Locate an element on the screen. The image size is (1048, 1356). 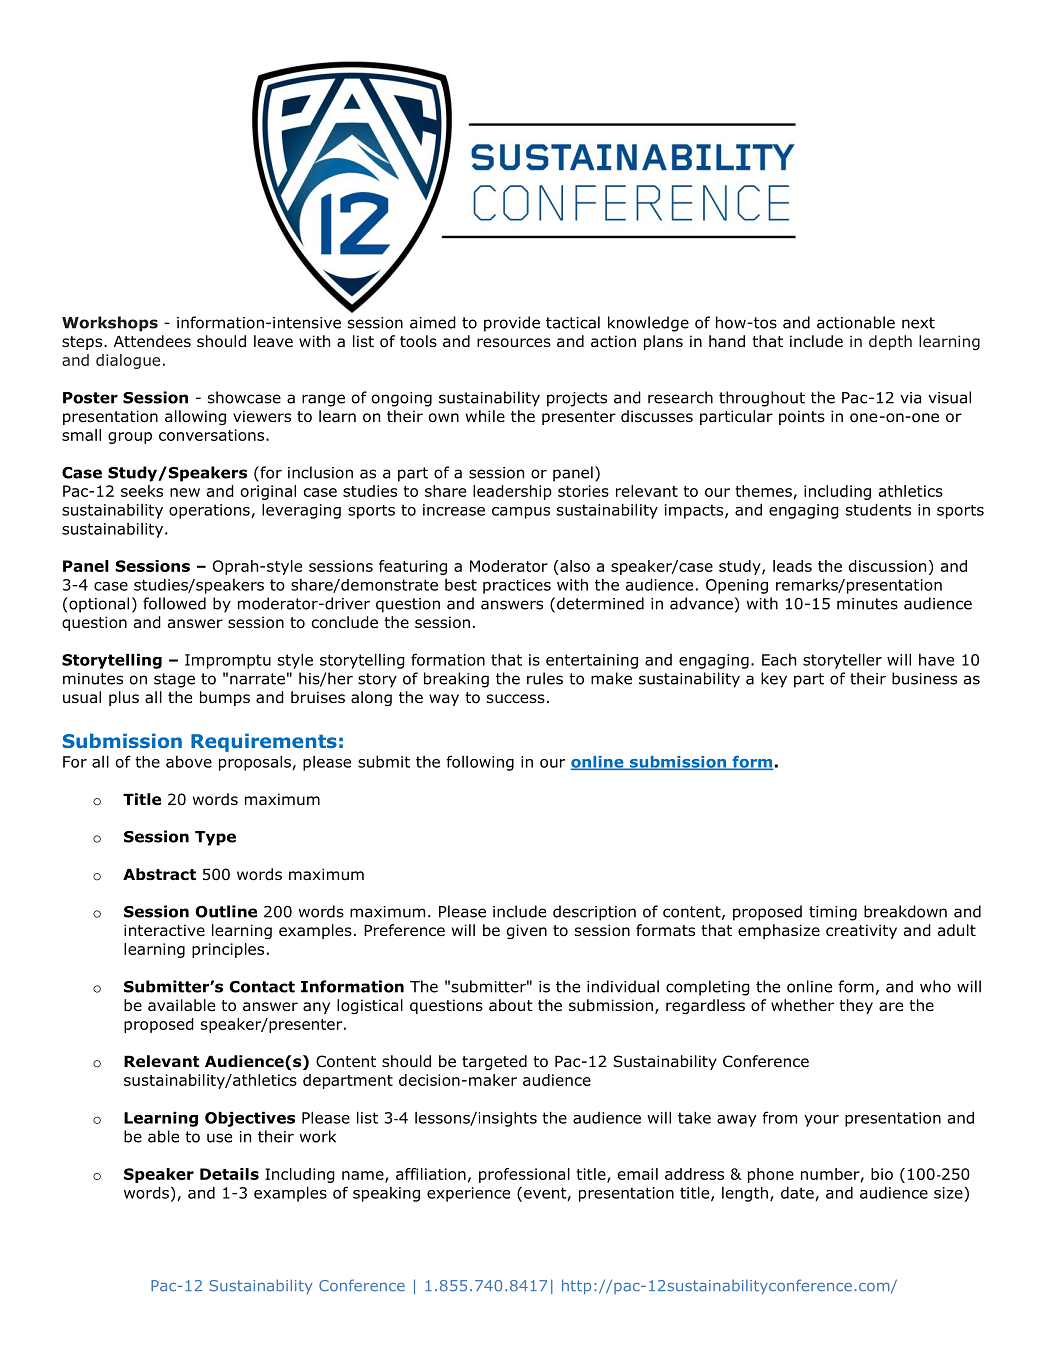
about is located at coordinates (511, 1005).
